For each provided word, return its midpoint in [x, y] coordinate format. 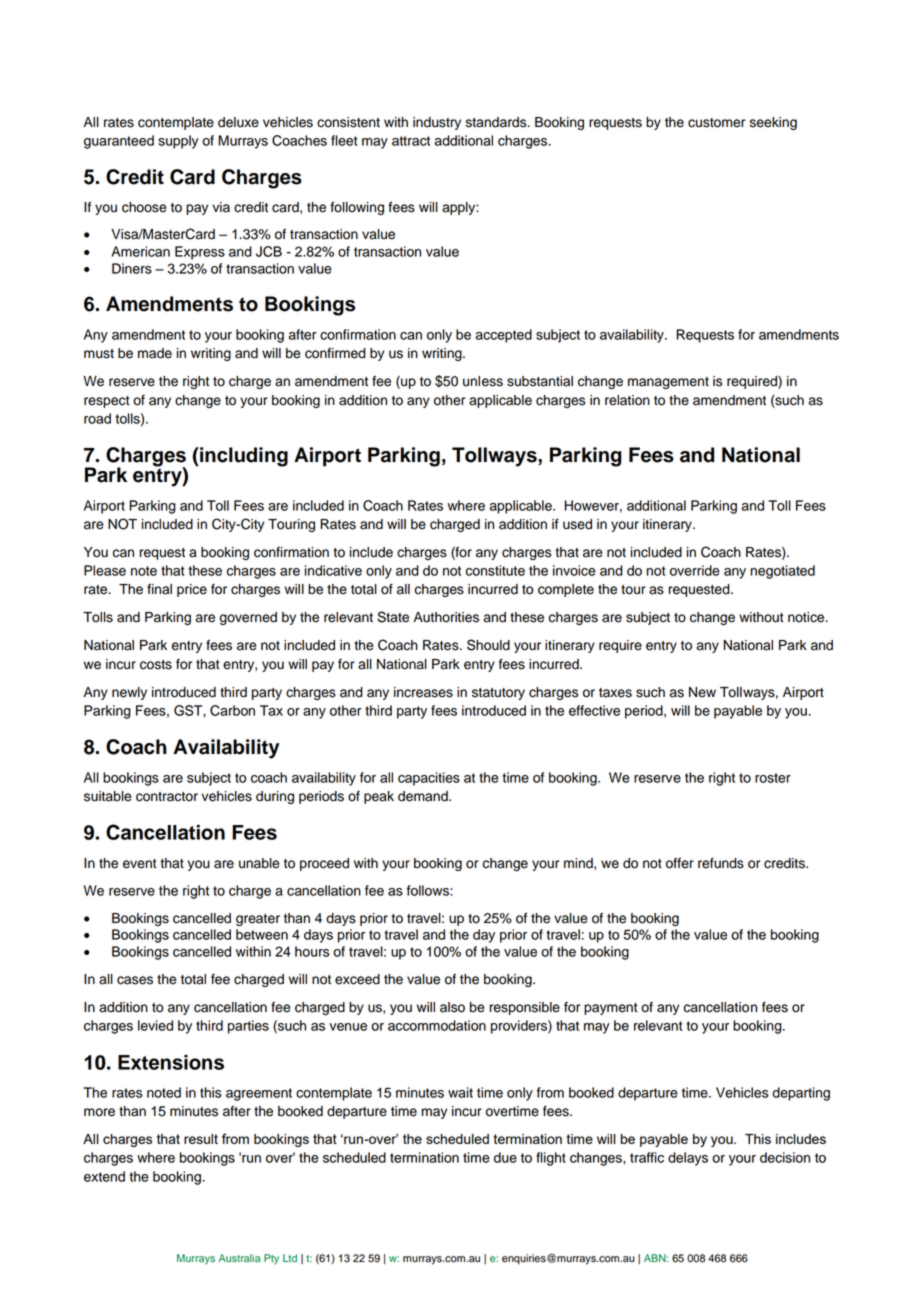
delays [688, 1159]
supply [178, 142]
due [505, 1157]
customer [716, 123]
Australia [239, 1258]
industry [437, 123]
